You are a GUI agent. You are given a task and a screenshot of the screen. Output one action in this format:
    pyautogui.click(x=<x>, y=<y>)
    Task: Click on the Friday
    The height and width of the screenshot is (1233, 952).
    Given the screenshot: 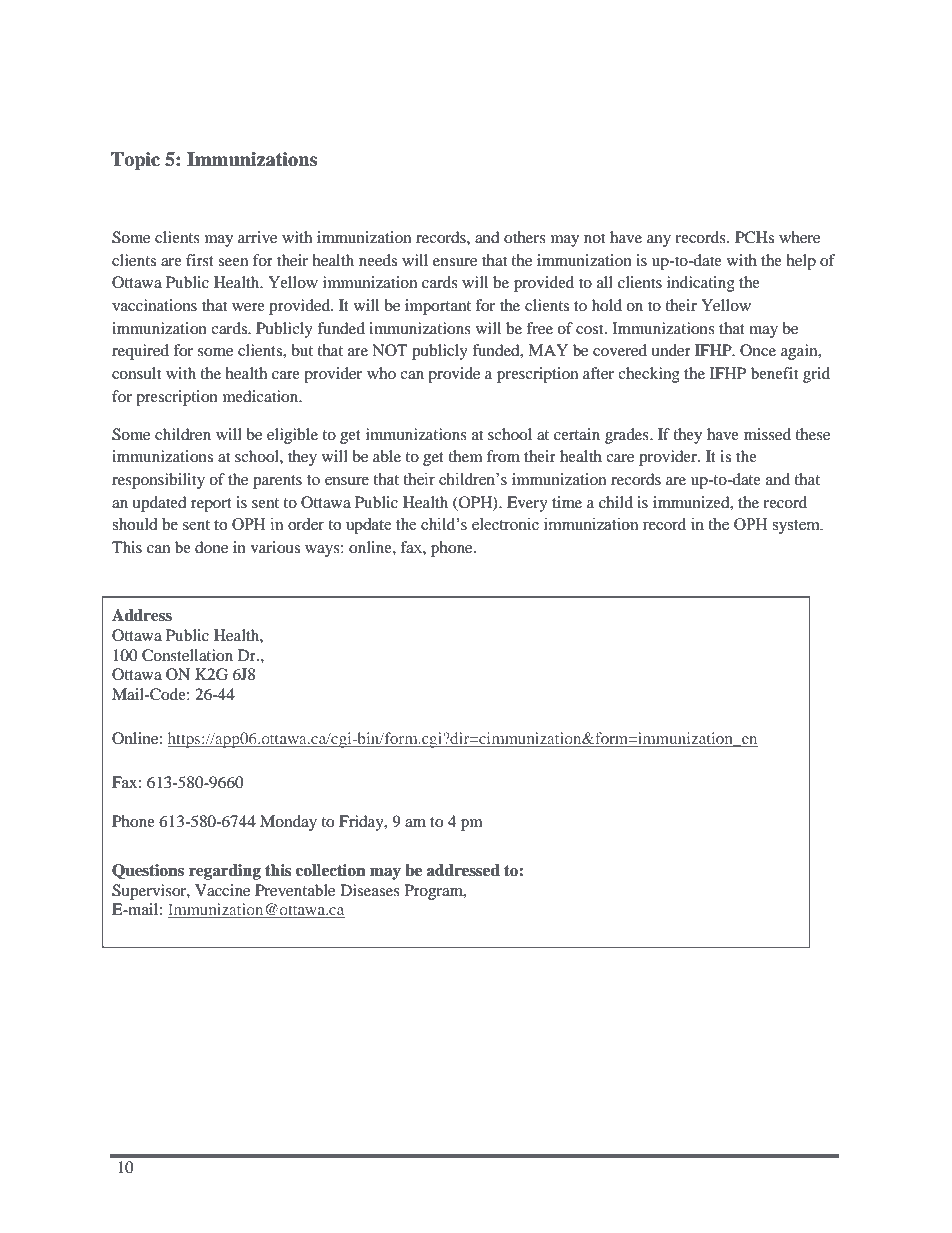 What is the action you would take?
    pyautogui.click(x=362, y=823)
